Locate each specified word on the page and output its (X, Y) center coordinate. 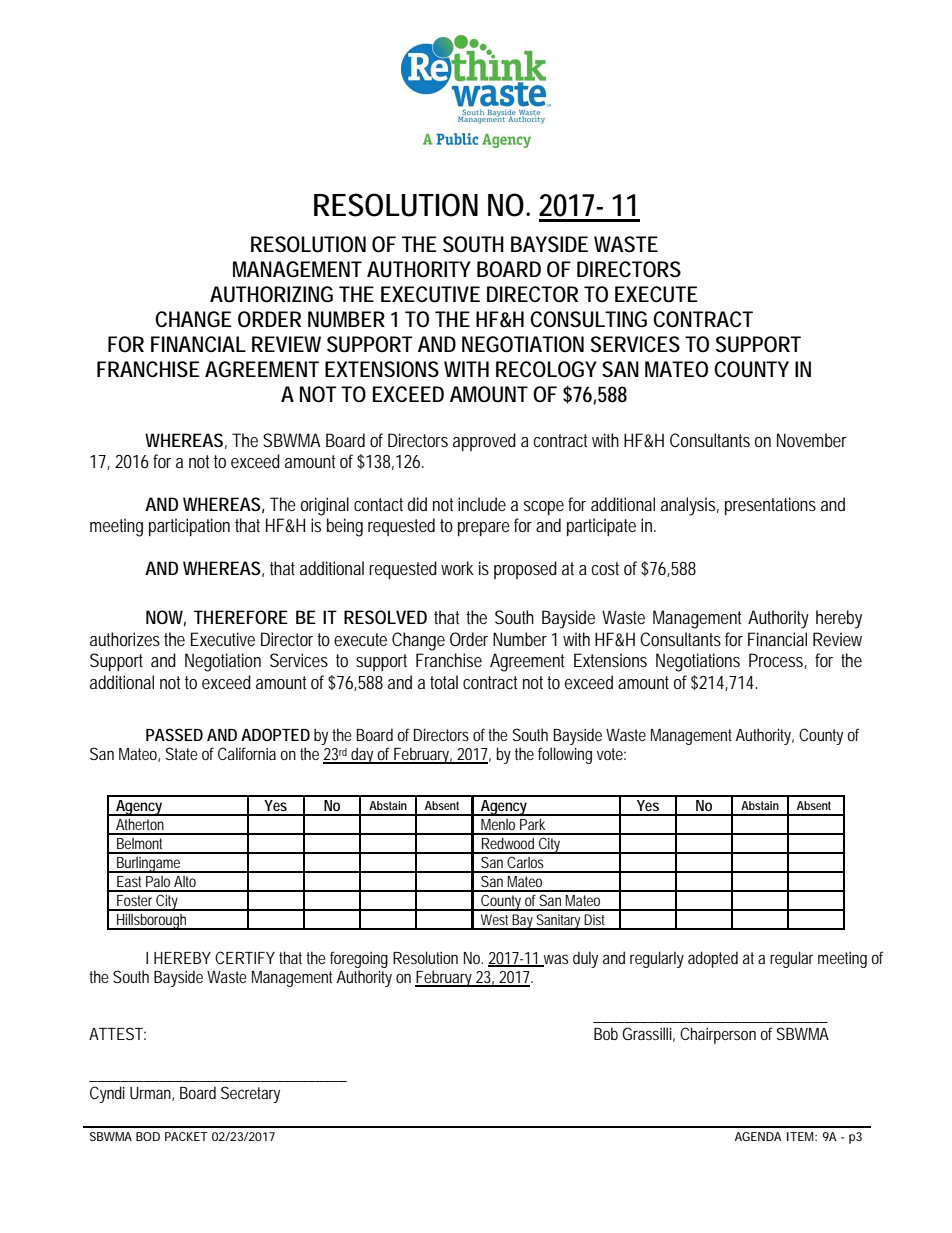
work (457, 568)
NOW (166, 618)
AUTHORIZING (271, 294)
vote (611, 754)
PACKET (186, 1136)
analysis (690, 506)
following (565, 755)
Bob (606, 1033)
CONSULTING (588, 319)
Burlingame (150, 865)
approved (484, 442)
